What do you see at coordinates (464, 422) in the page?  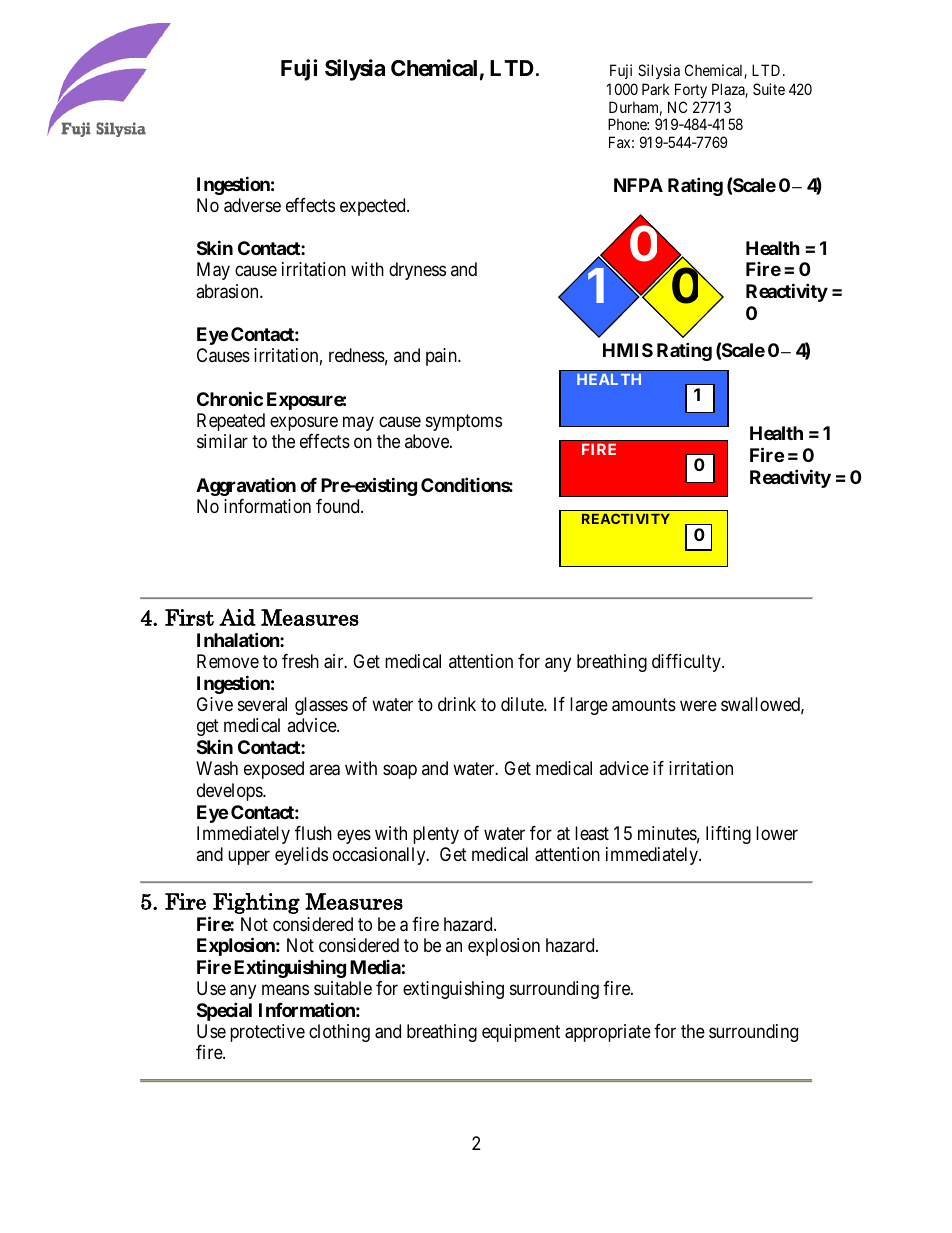 I see `symptoms` at bounding box center [464, 422].
